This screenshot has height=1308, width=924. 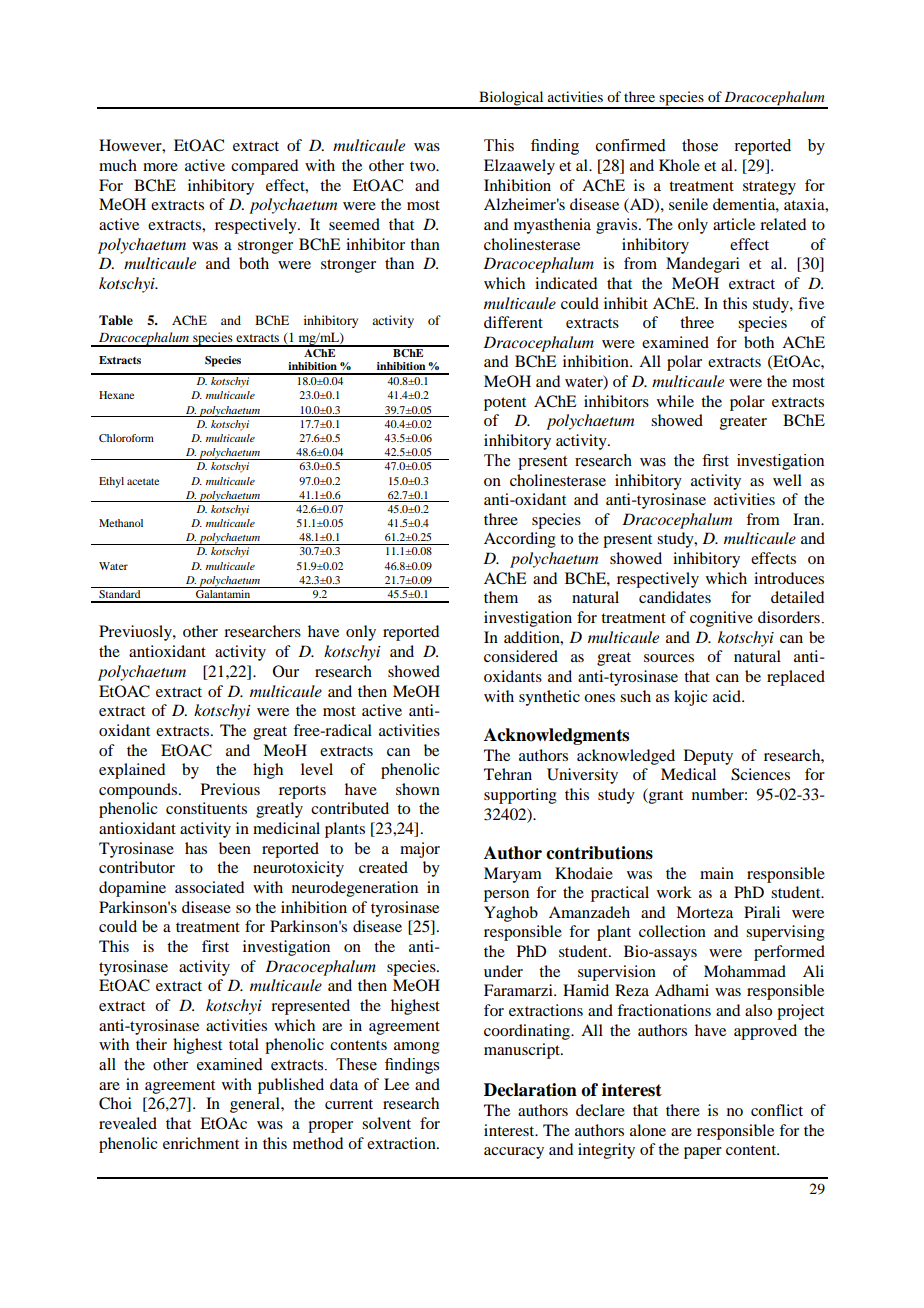 What do you see at coordinates (514, 1153) in the screenshot?
I see `accuracy` at bounding box center [514, 1153].
